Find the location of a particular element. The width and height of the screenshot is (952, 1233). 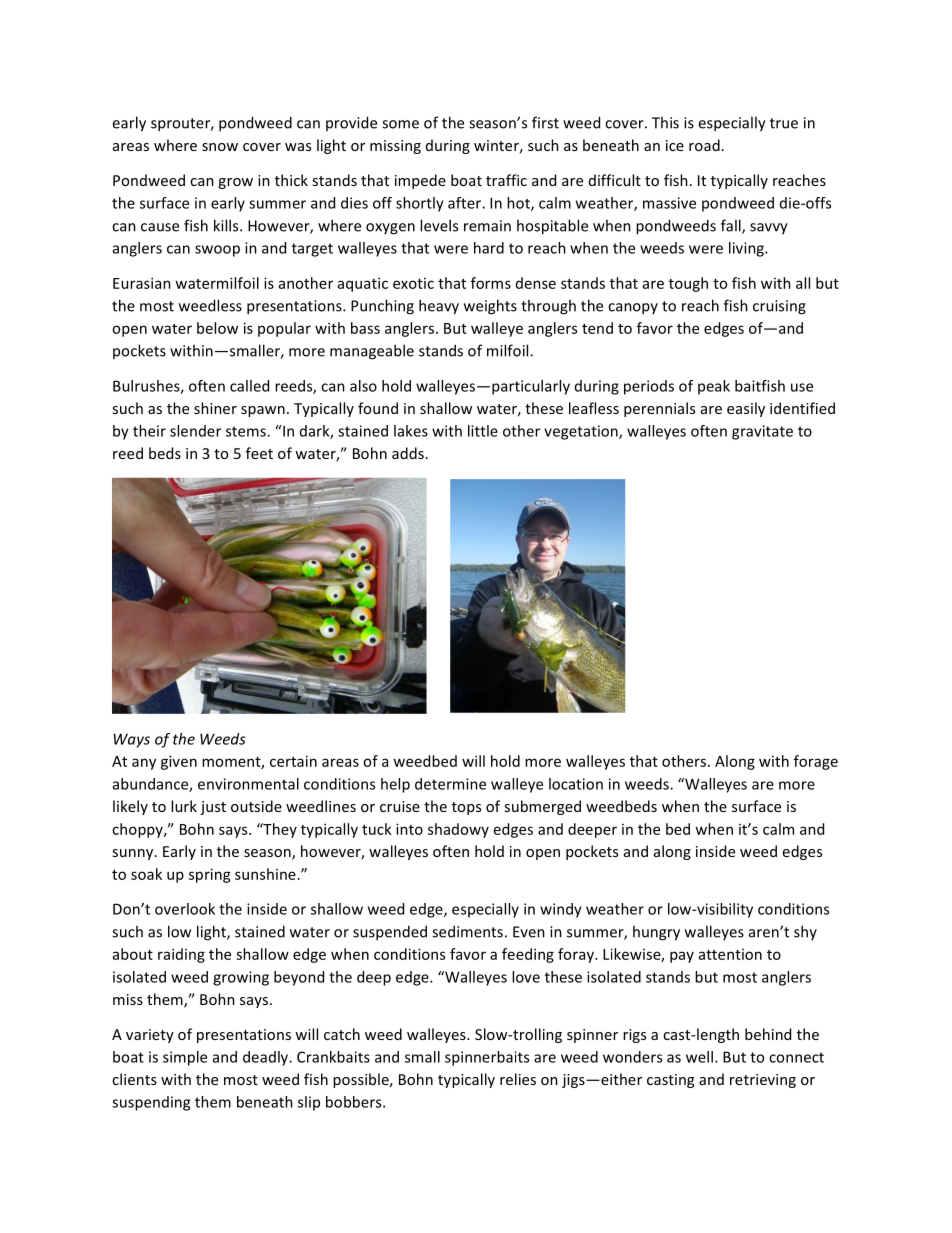

retrieving is located at coordinates (763, 1081).
